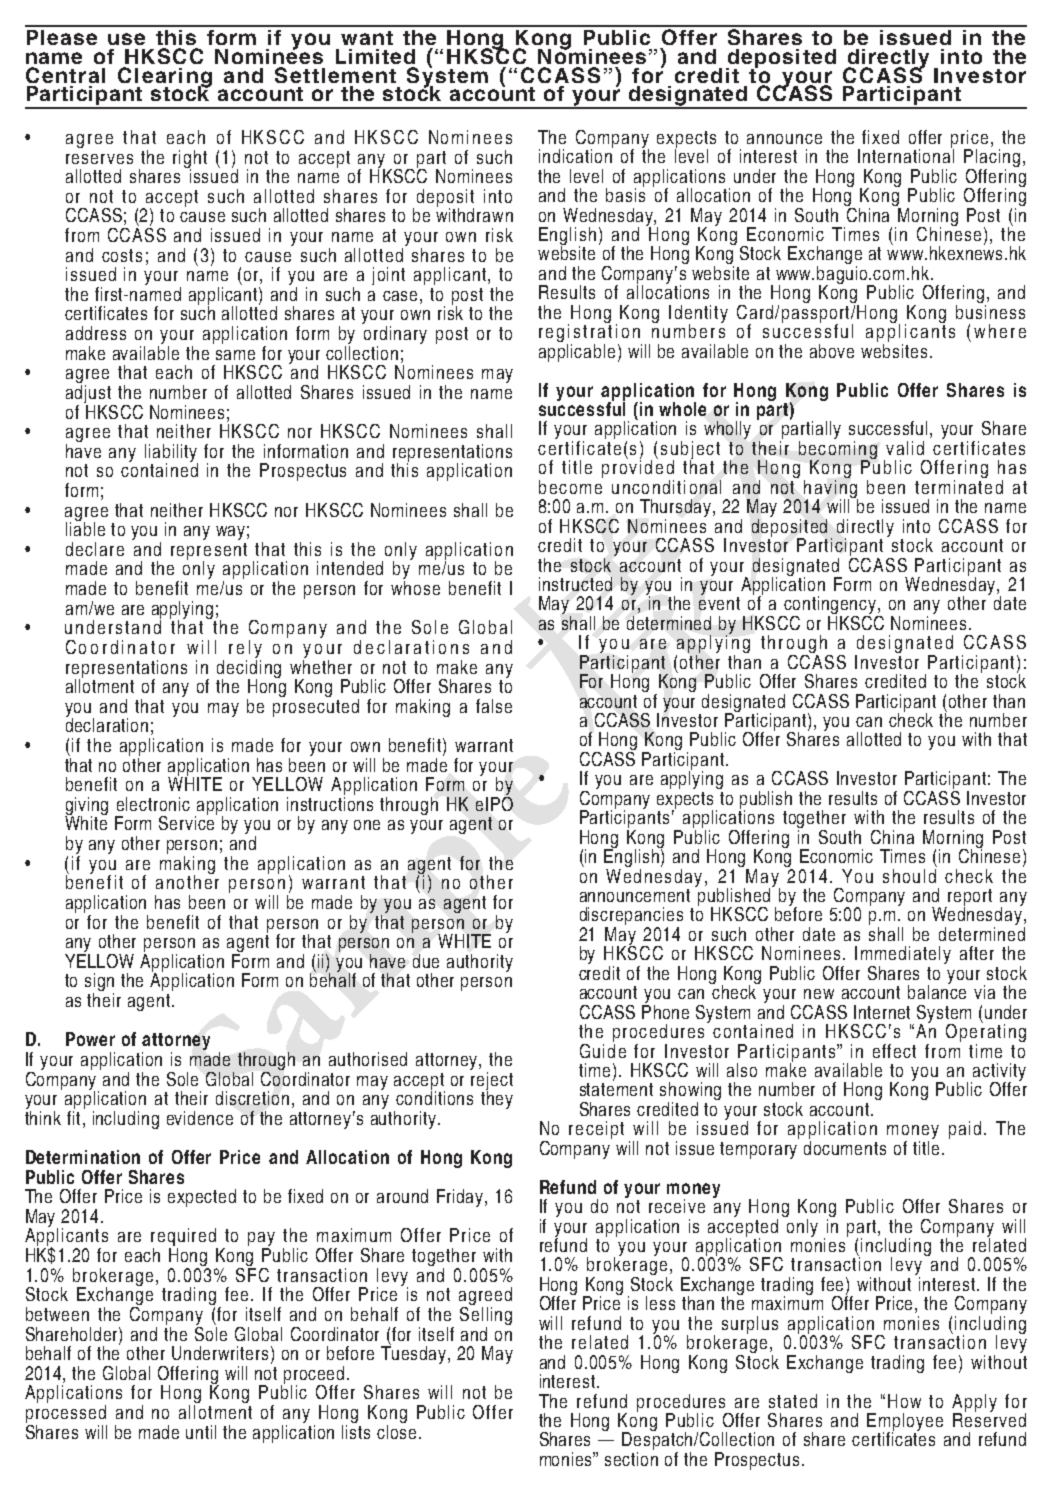 Image resolution: width=1052 pixels, height=1488 pixels. Describe the element at coordinates (910, 874) in the document. I see `should` at that location.
